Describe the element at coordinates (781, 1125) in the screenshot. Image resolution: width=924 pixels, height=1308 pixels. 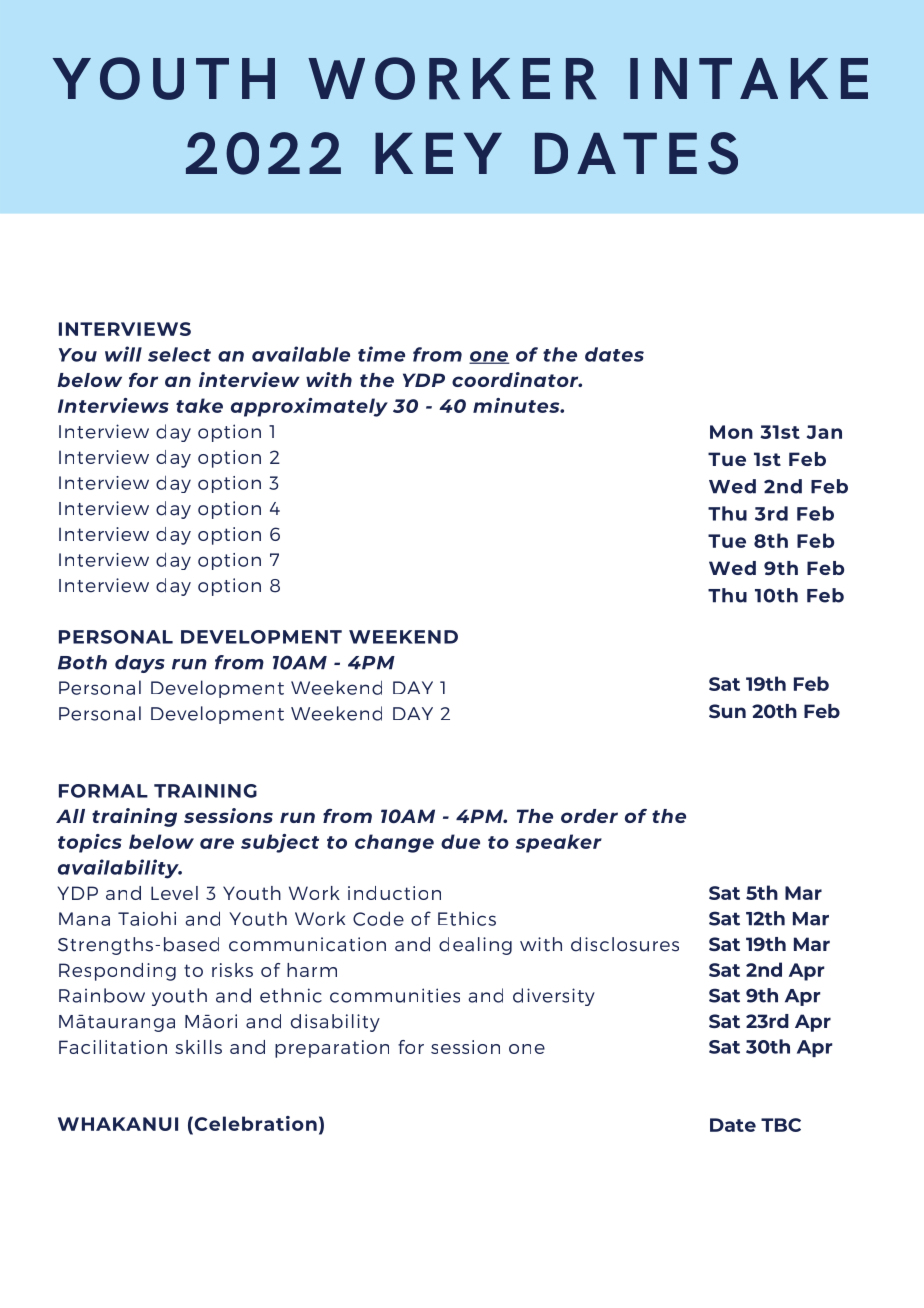
I see `TBC` at that location.
